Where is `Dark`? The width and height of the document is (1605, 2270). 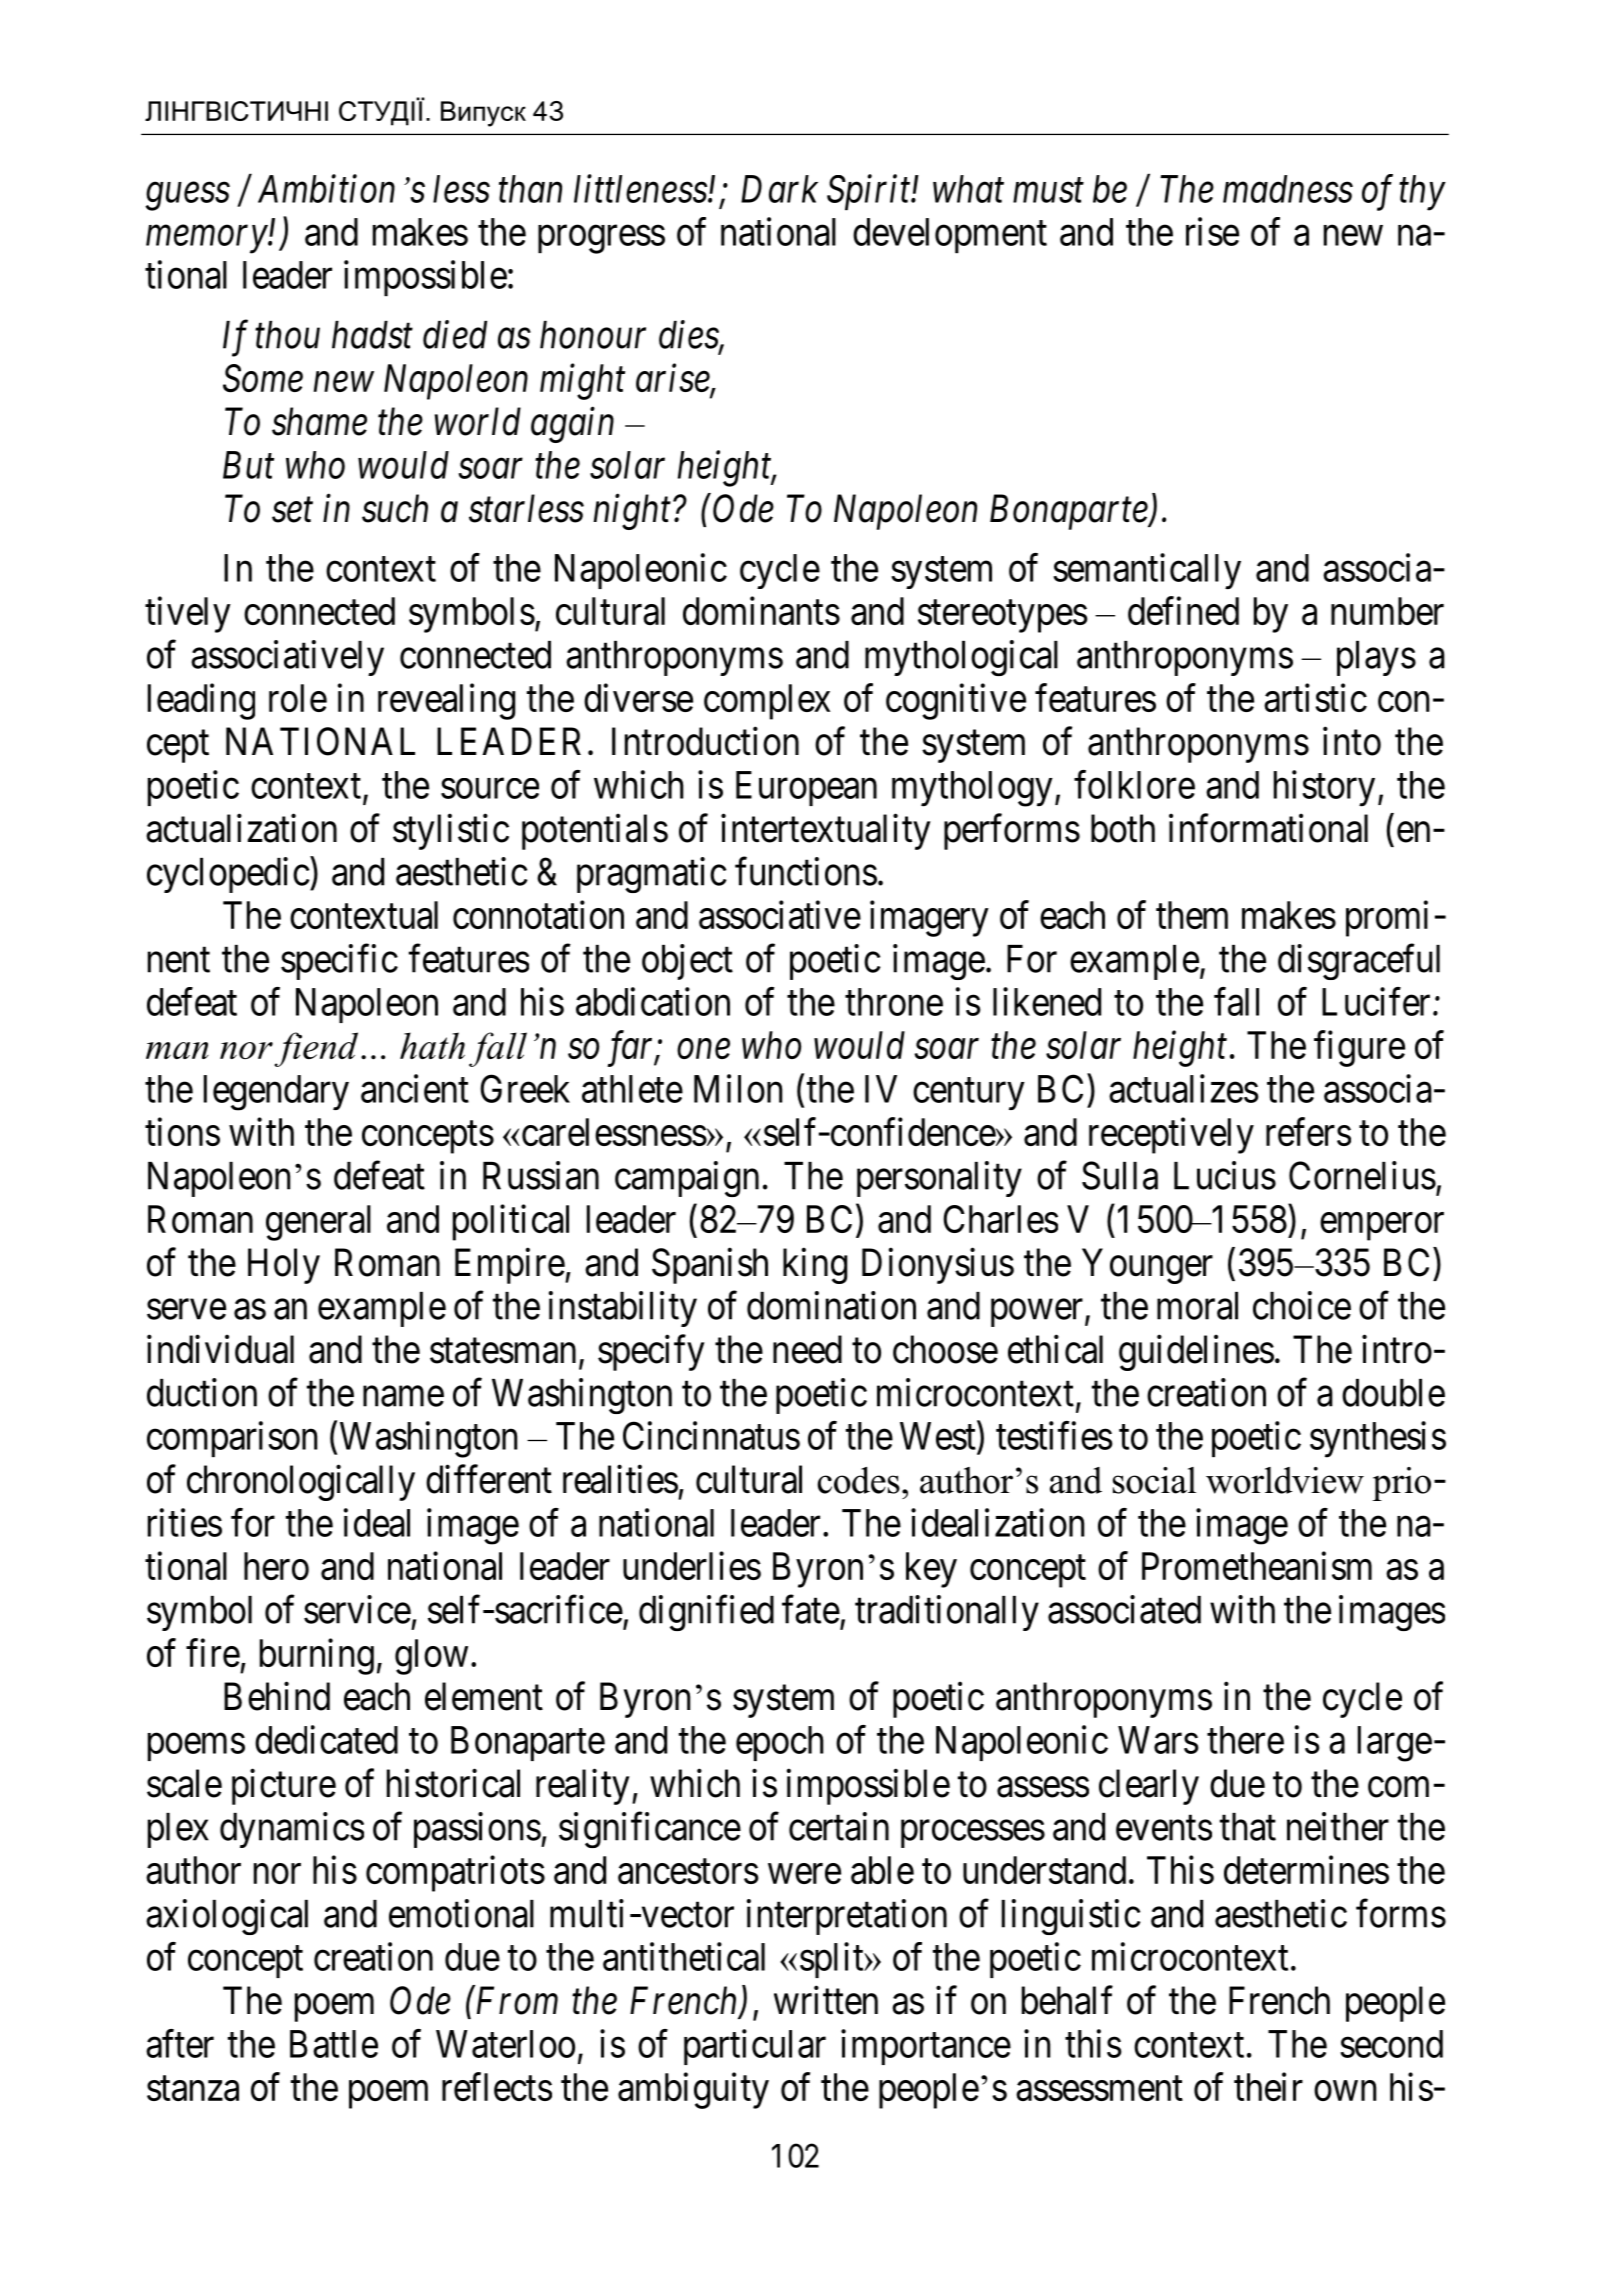
Dark is located at coordinates (779, 189).
